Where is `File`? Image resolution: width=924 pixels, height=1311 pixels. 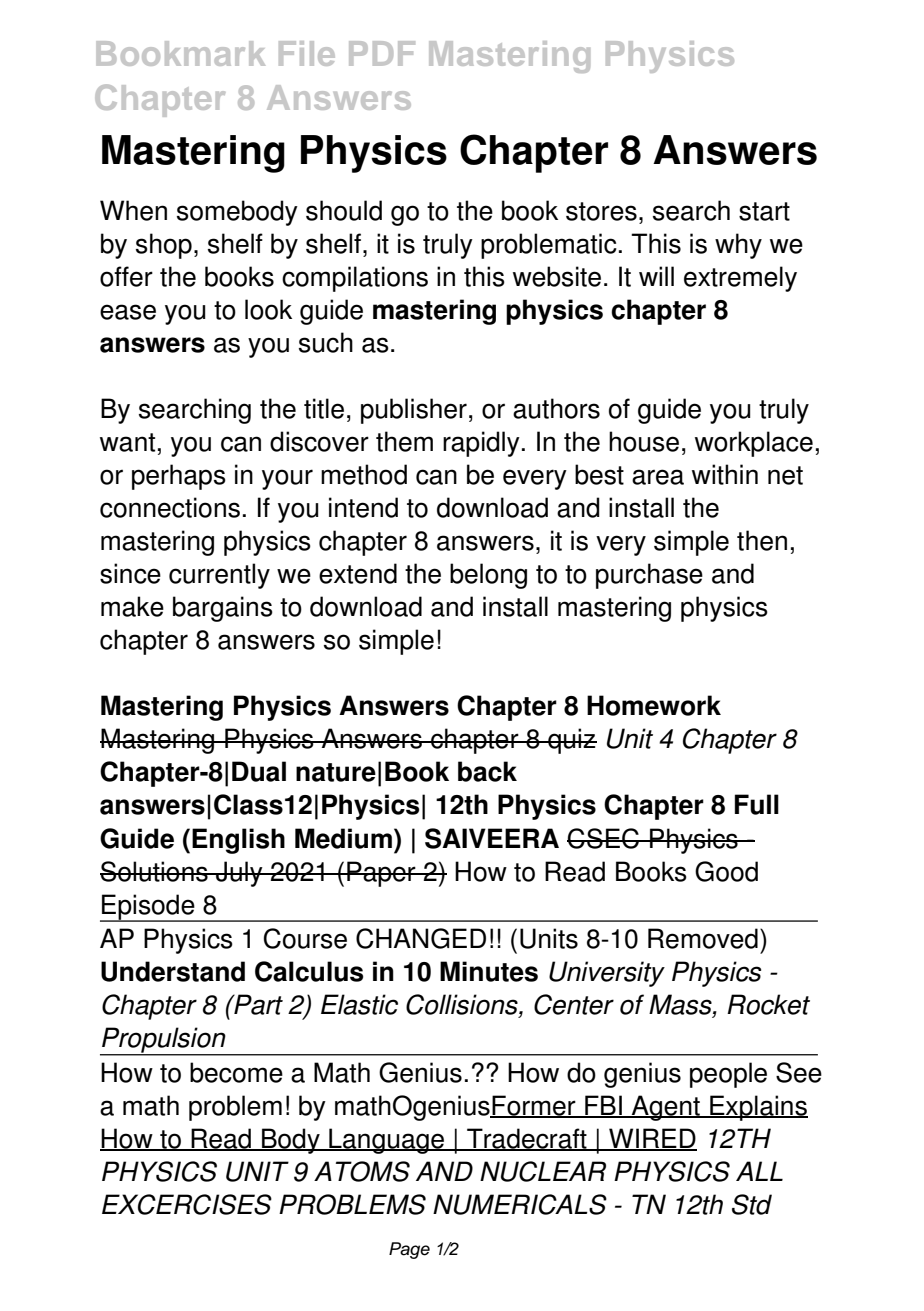 File is located at coordinates (307, 53).
